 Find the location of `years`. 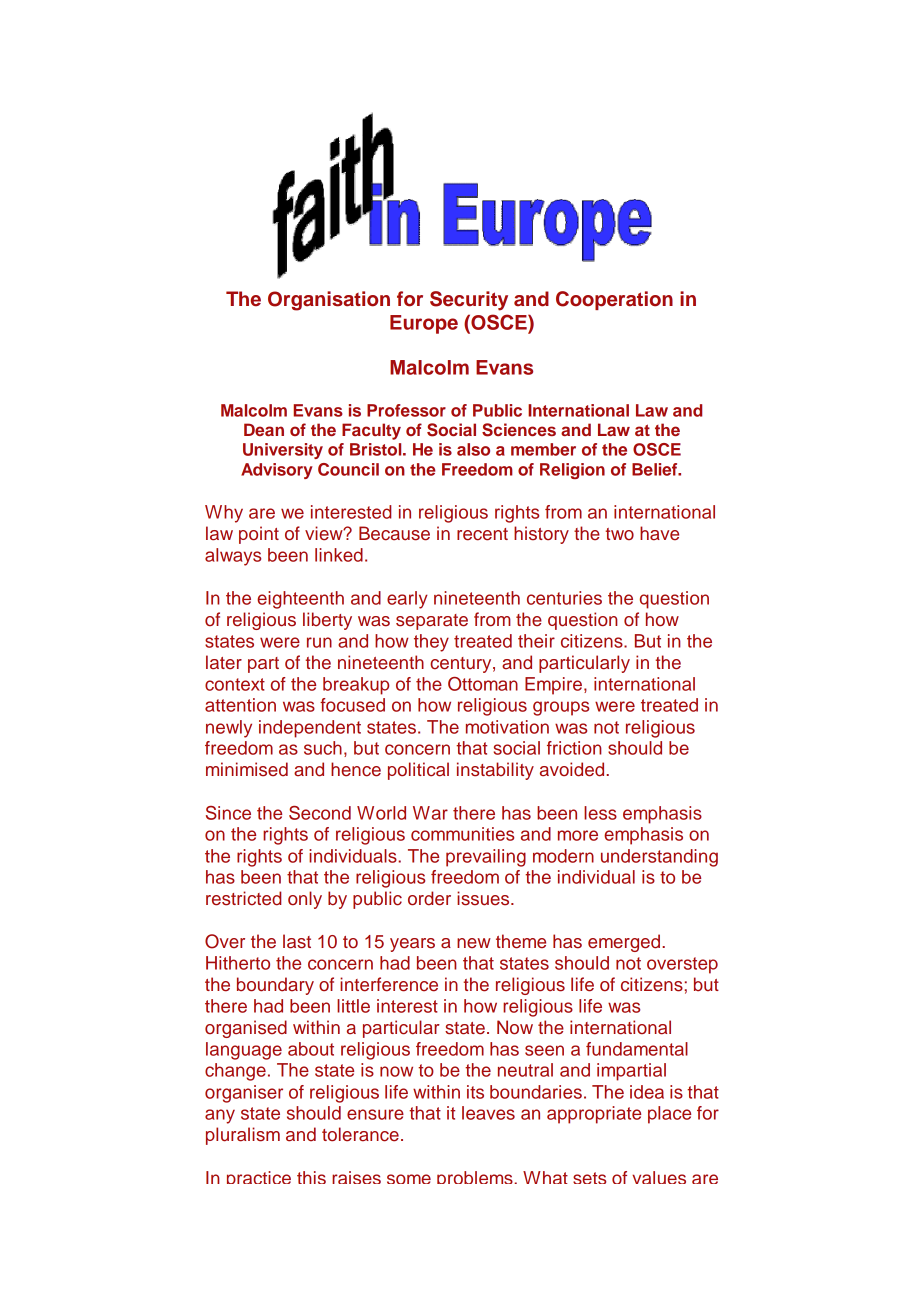

years is located at coordinates (412, 945).
